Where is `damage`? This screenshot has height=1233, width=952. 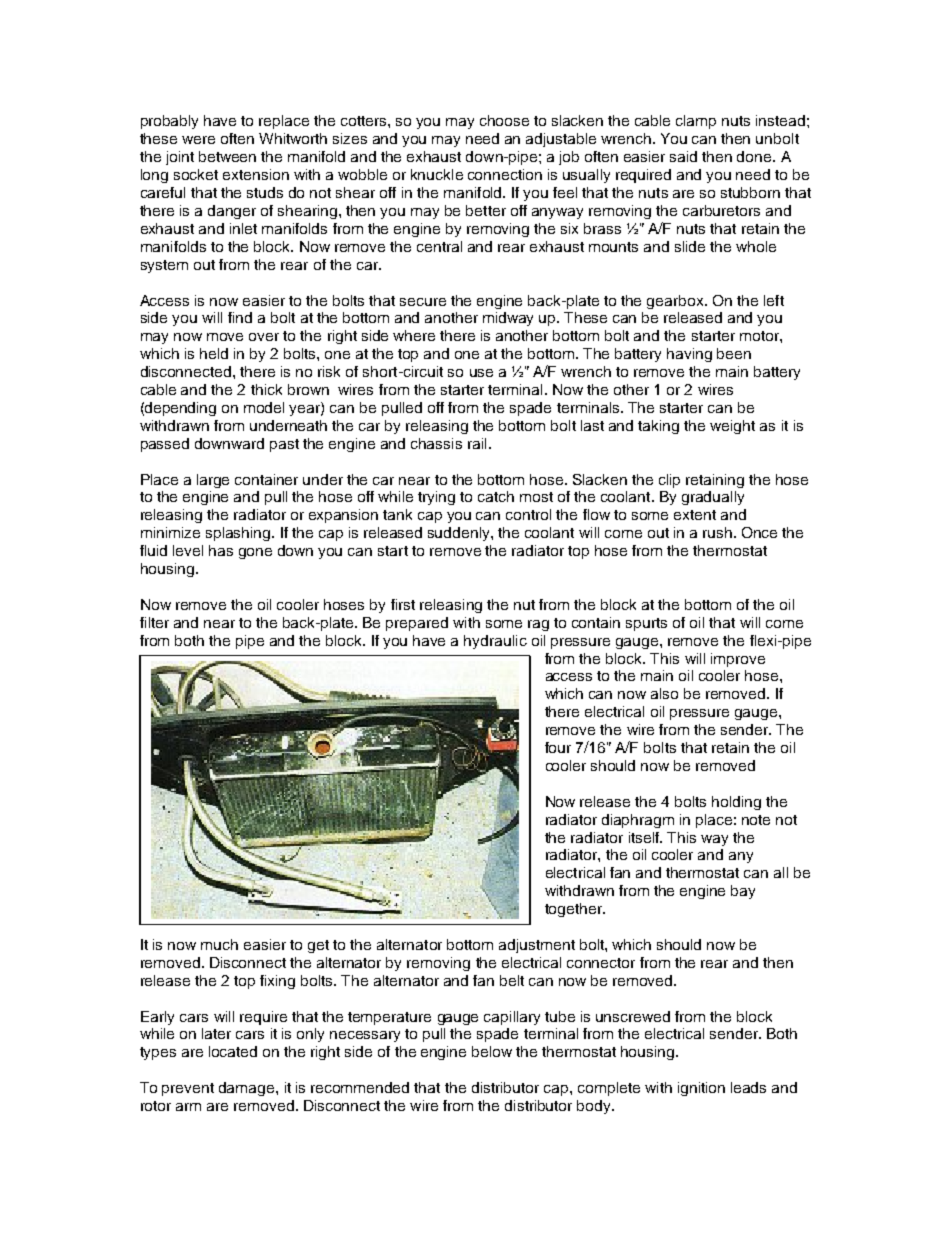 damage is located at coordinates (248, 1089).
